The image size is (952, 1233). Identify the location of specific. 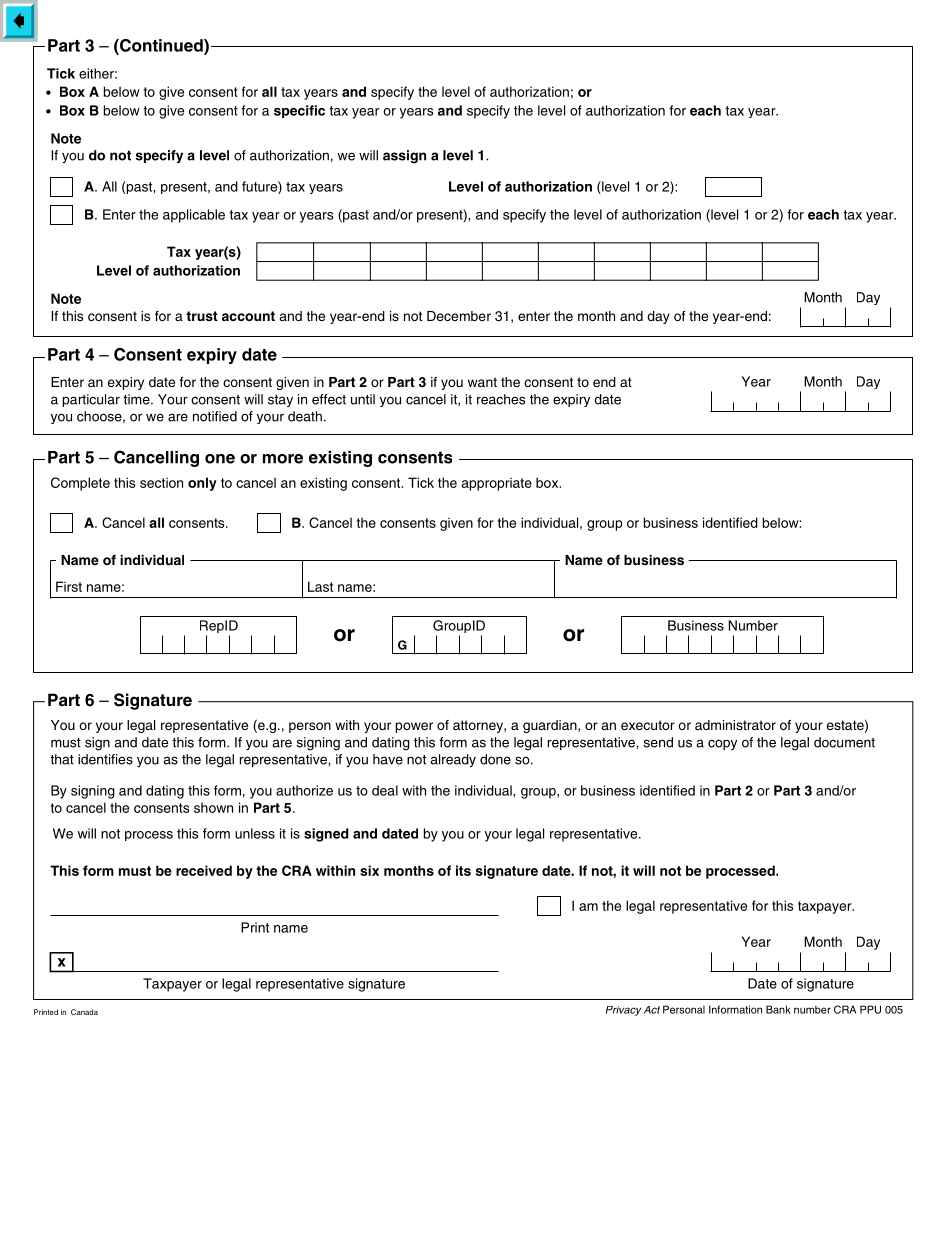
(299, 111).
